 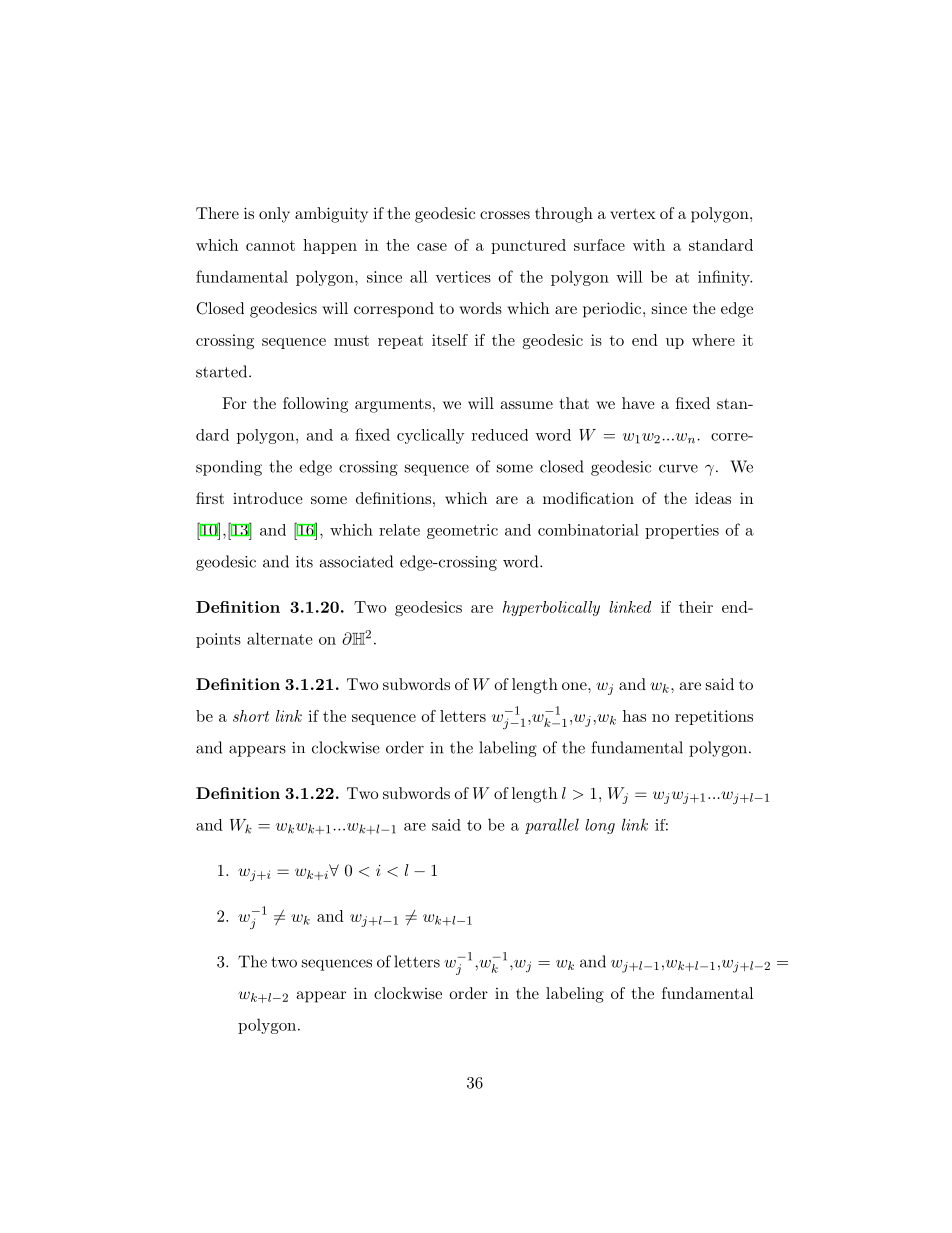 I want to click on cannot, so click(x=270, y=245).
